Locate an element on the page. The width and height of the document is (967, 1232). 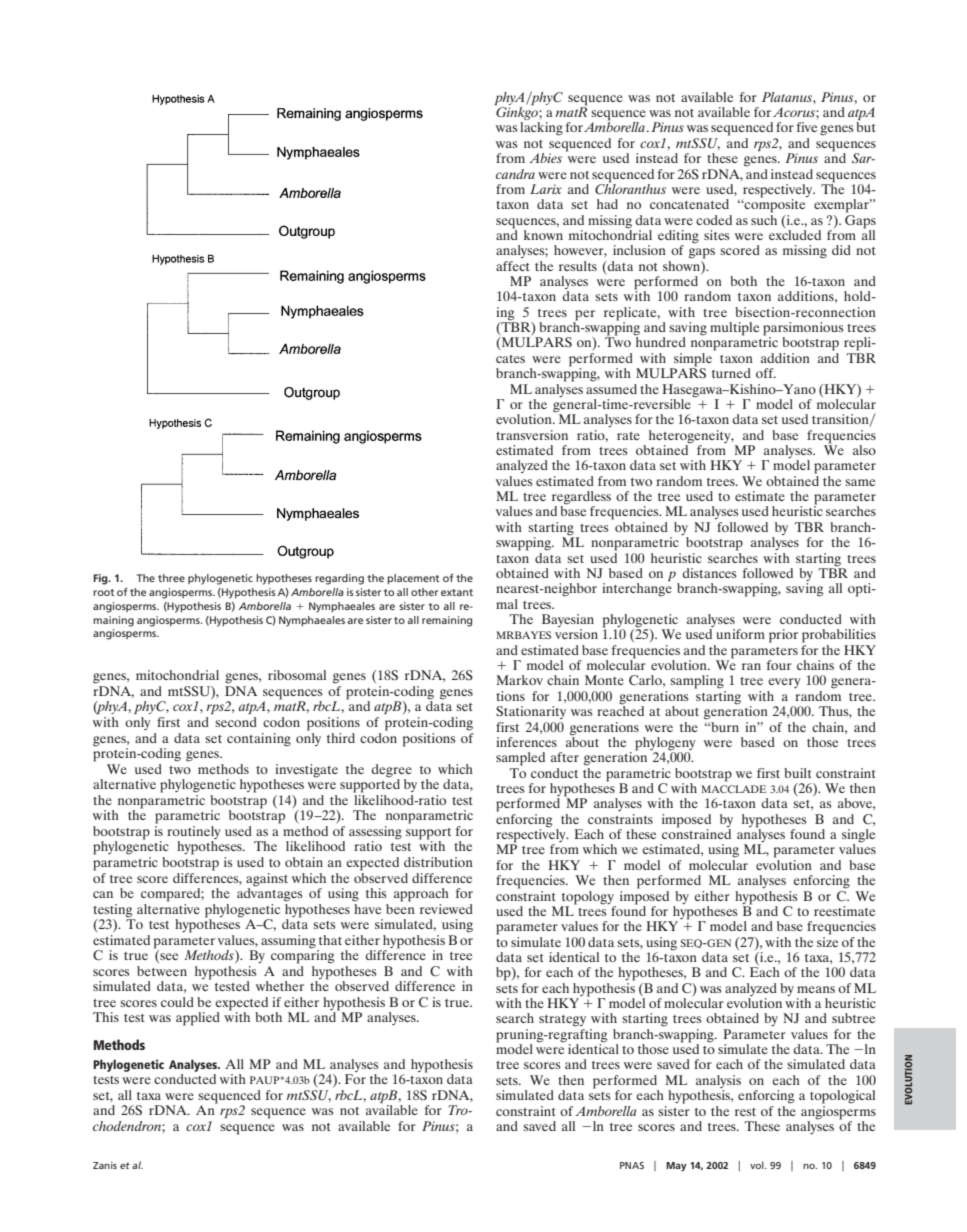
three is located at coordinates (171, 578).
